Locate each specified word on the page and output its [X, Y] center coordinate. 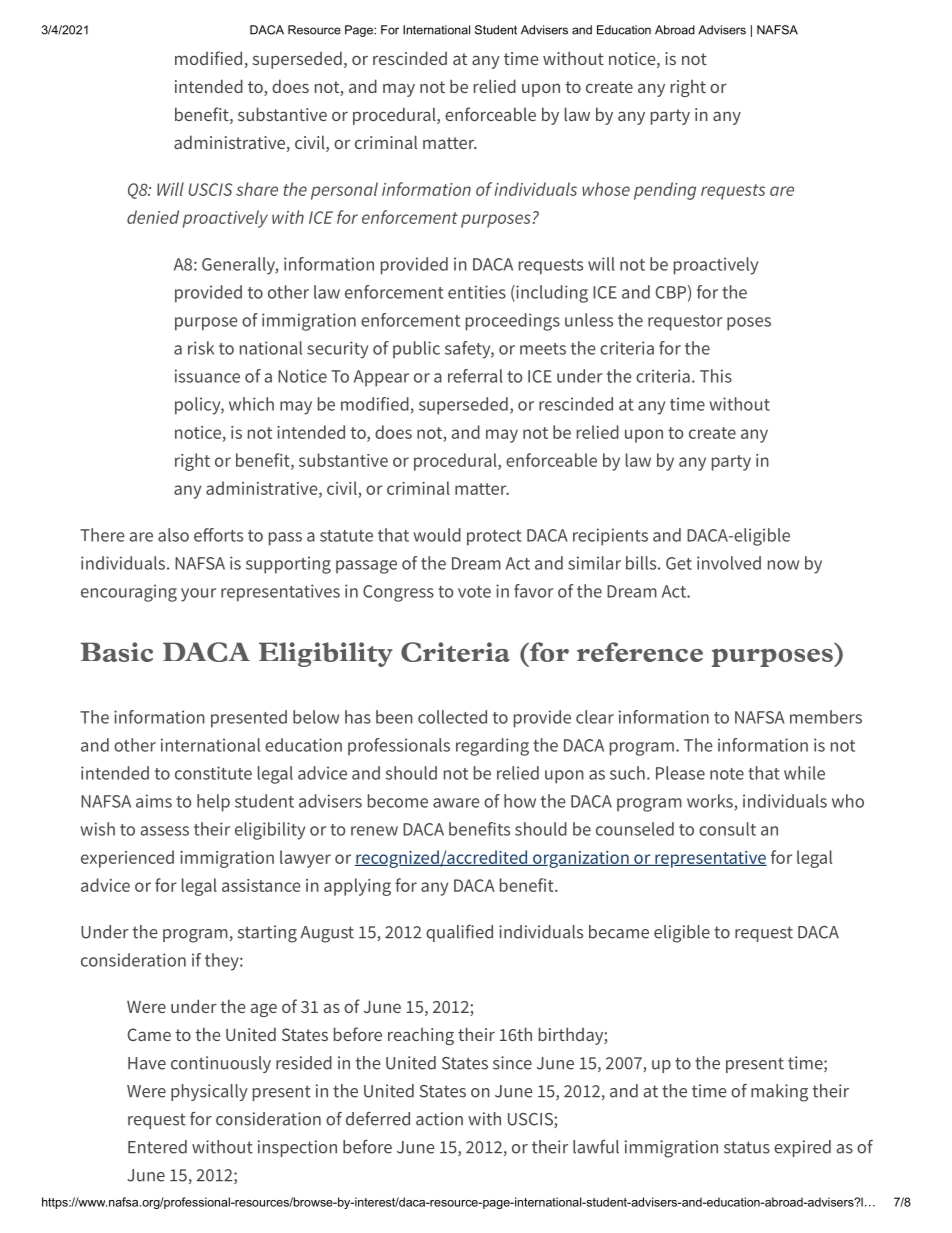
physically [209, 1092]
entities [477, 292]
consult [727, 829]
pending [665, 191]
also [173, 535]
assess [165, 831]
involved [729, 563]
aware [456, 803]
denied [153, 217]
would [437, 535]
